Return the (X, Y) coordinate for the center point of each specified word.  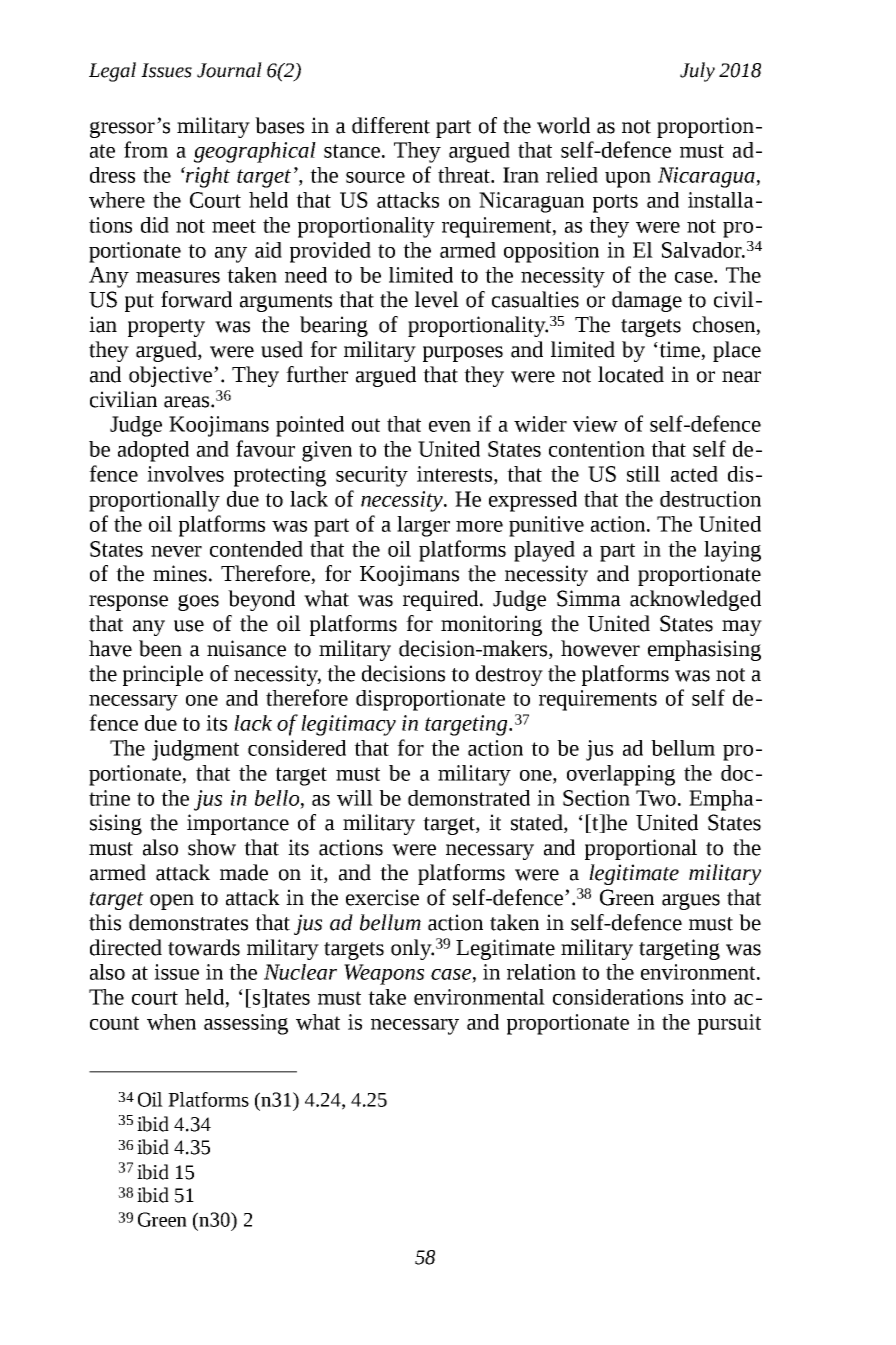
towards (204, 947)
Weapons (384, 974)
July (697, 72)
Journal (229, 70)
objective (170, 376)
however (600, 648)
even (450, 426)
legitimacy (348, 725)
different (391, 125)
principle (163, 675)
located (631, 374)
